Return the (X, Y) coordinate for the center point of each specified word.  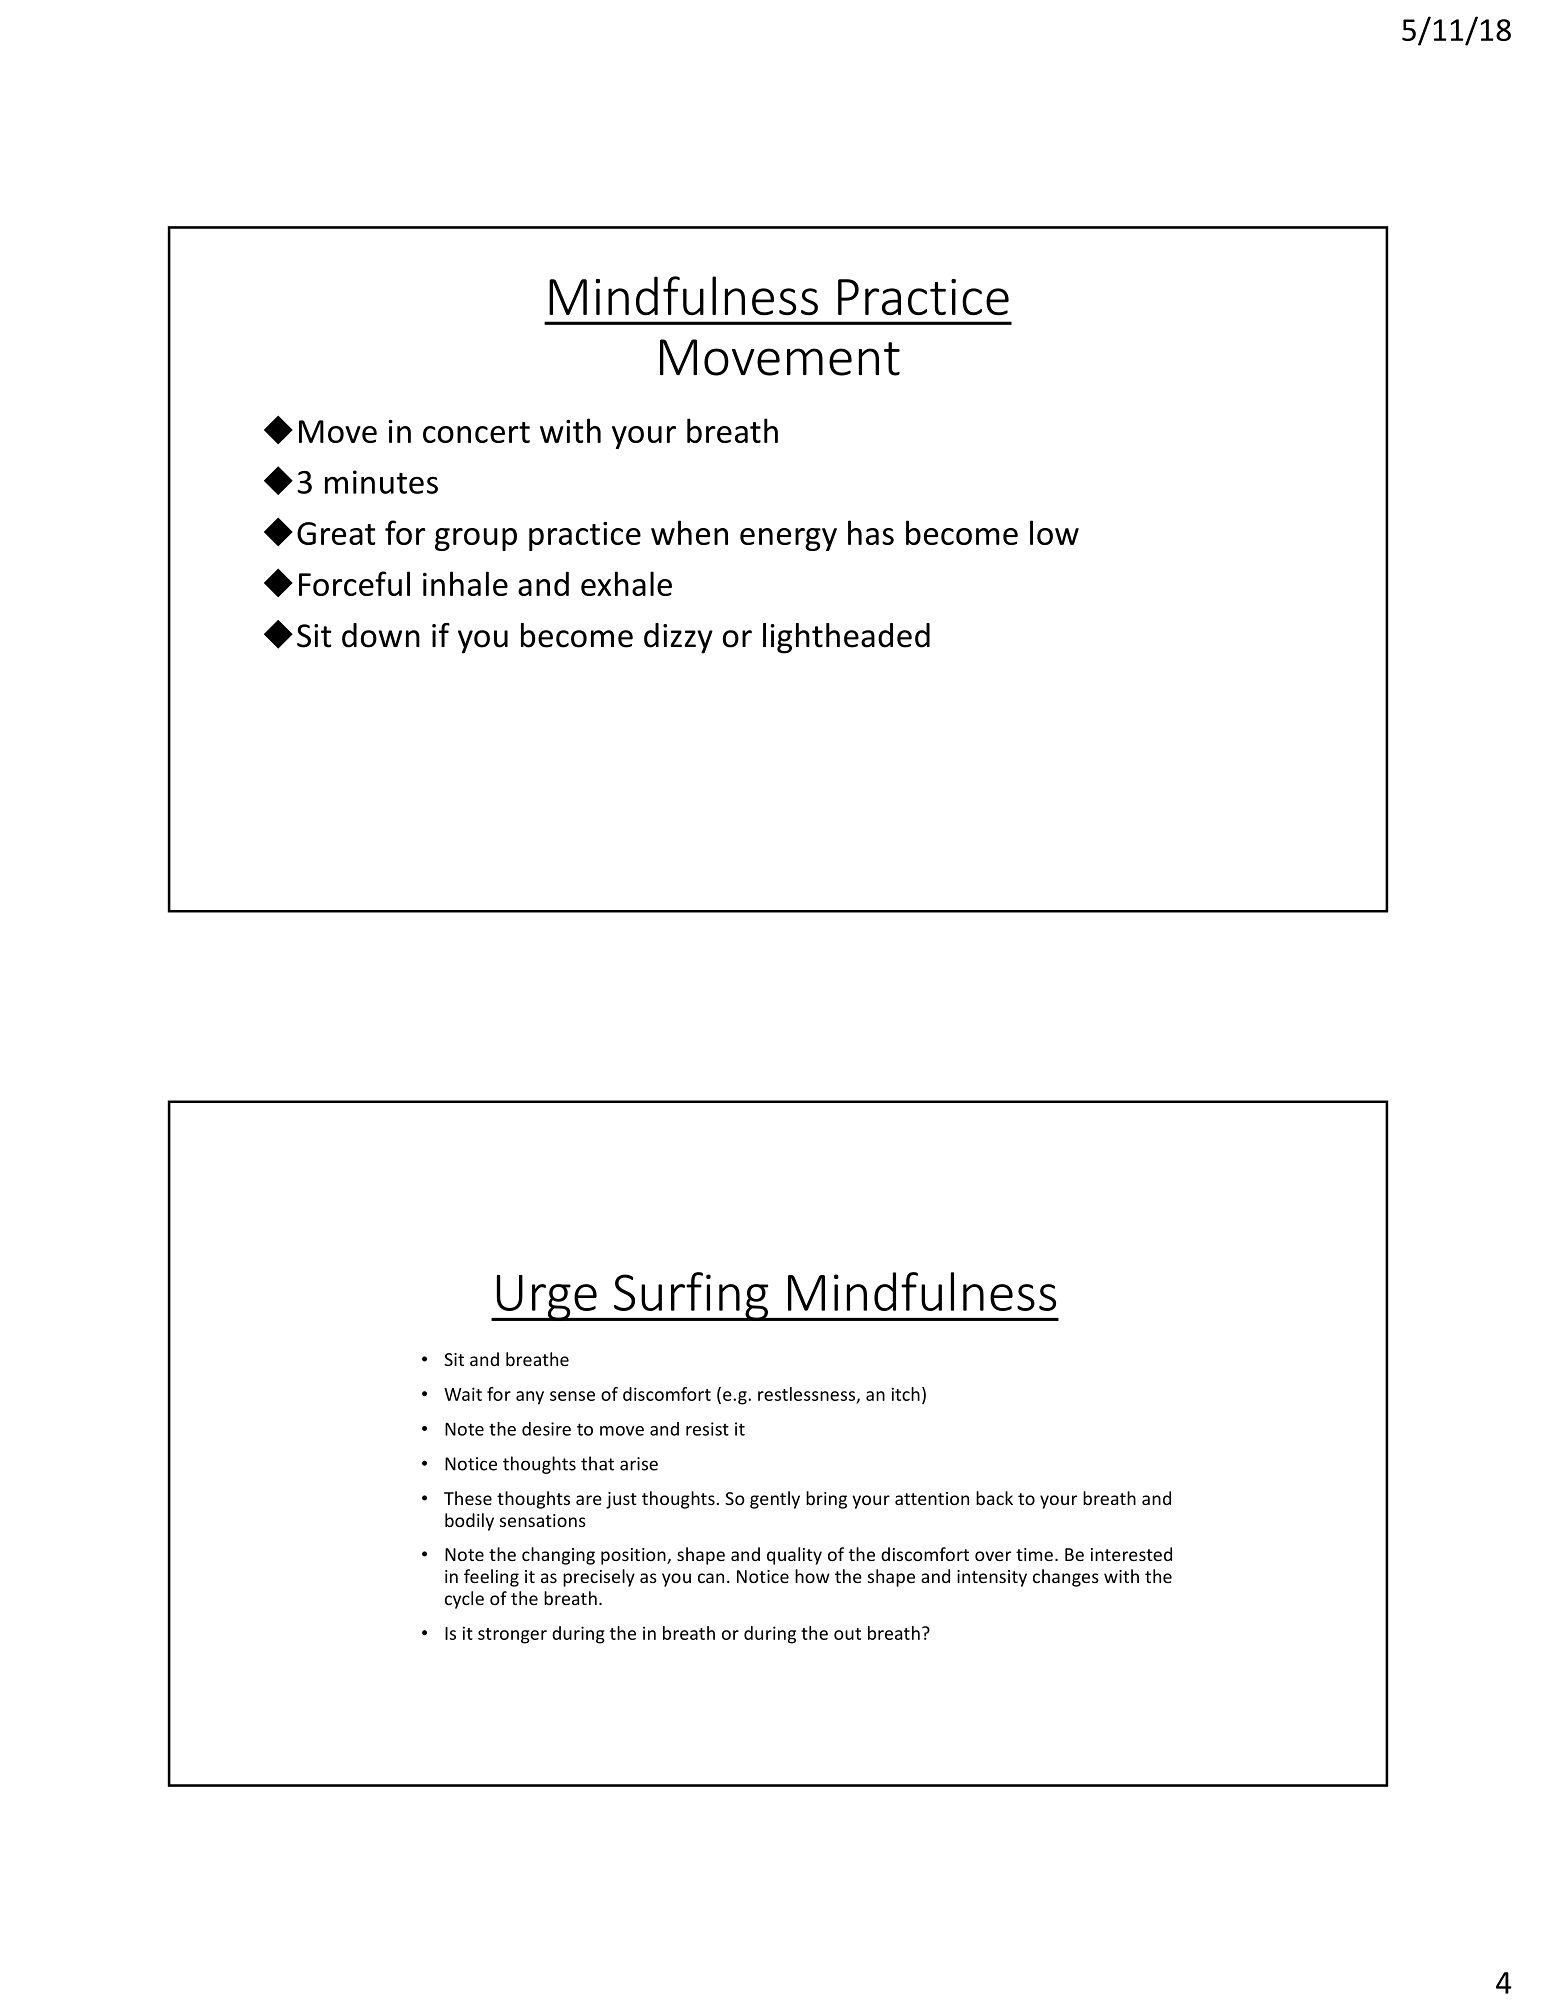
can (711, 1578)
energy (788, 539)
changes (1066, 1578)
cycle (464, 1600)
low (1054, 532)
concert (476, 432)
